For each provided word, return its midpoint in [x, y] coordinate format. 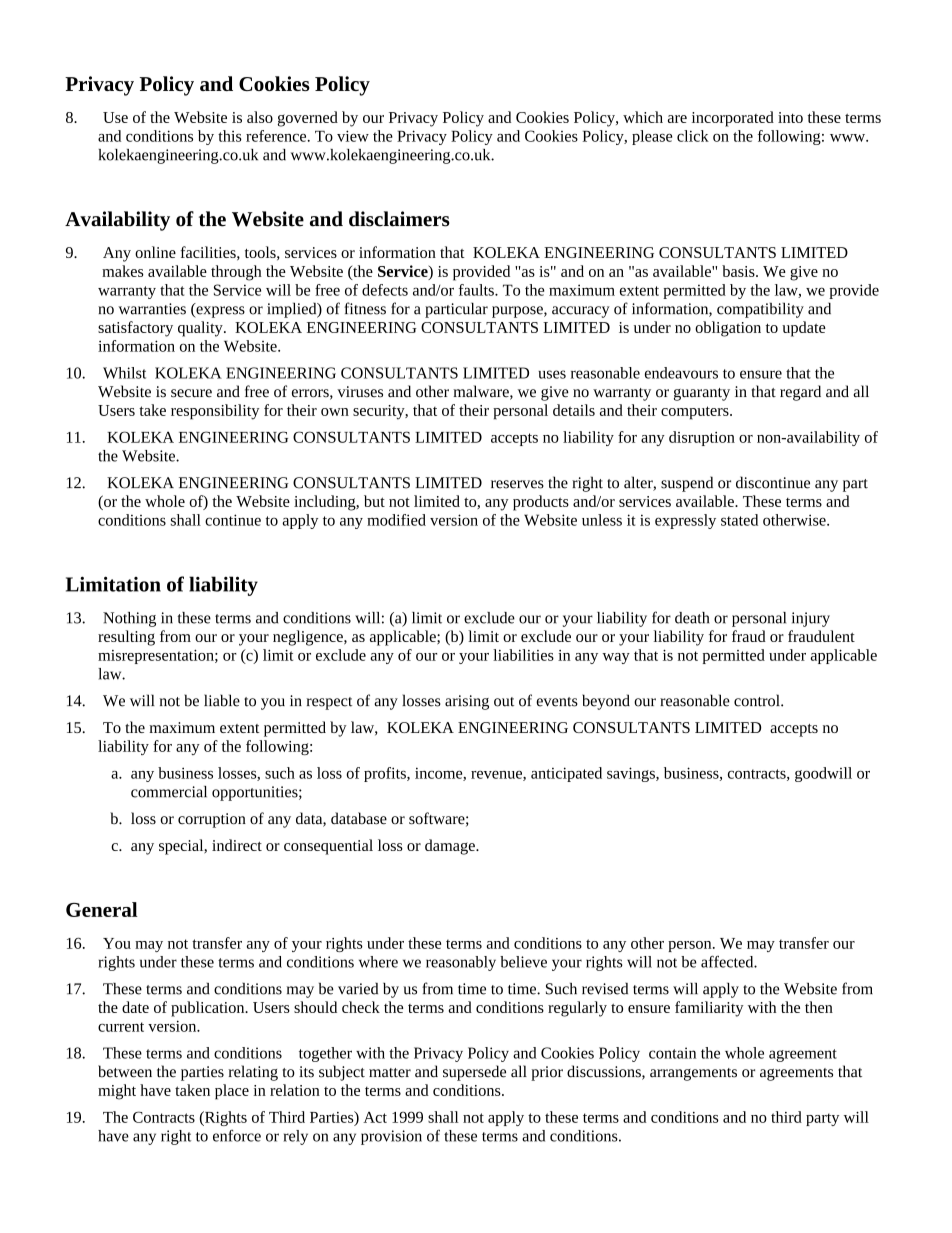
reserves [517, 484]
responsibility [215, 412]
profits [386, 774]
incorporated [733, 119]
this [230, 136]
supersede [474, 1073]
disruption [702, 438]
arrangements [693, 1074]
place [232, 1092]
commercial [169, 792]
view [353, 136]
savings [632, 774]
